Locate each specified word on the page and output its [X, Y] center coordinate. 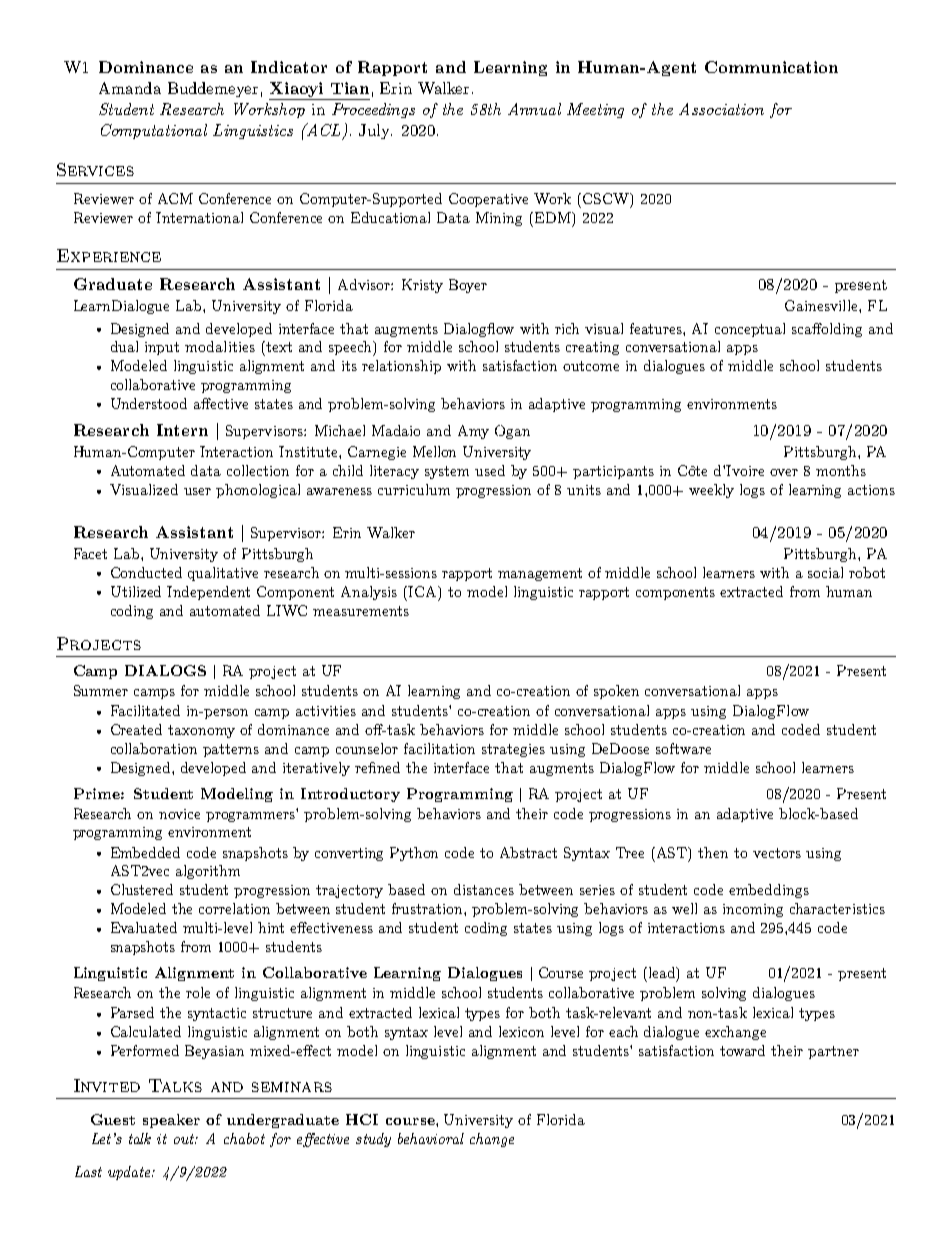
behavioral [431, 1138]
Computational [154, 131]
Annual [534, 109]
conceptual [750, 330]
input [162, 348]
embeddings [769, 891]
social [825, 572]
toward [742, 1050]
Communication [771, 67]
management [540, 574]
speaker [171, 1121]
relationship [401, 367]
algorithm [208, 872]
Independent [208, 593]
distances [484, 889]
